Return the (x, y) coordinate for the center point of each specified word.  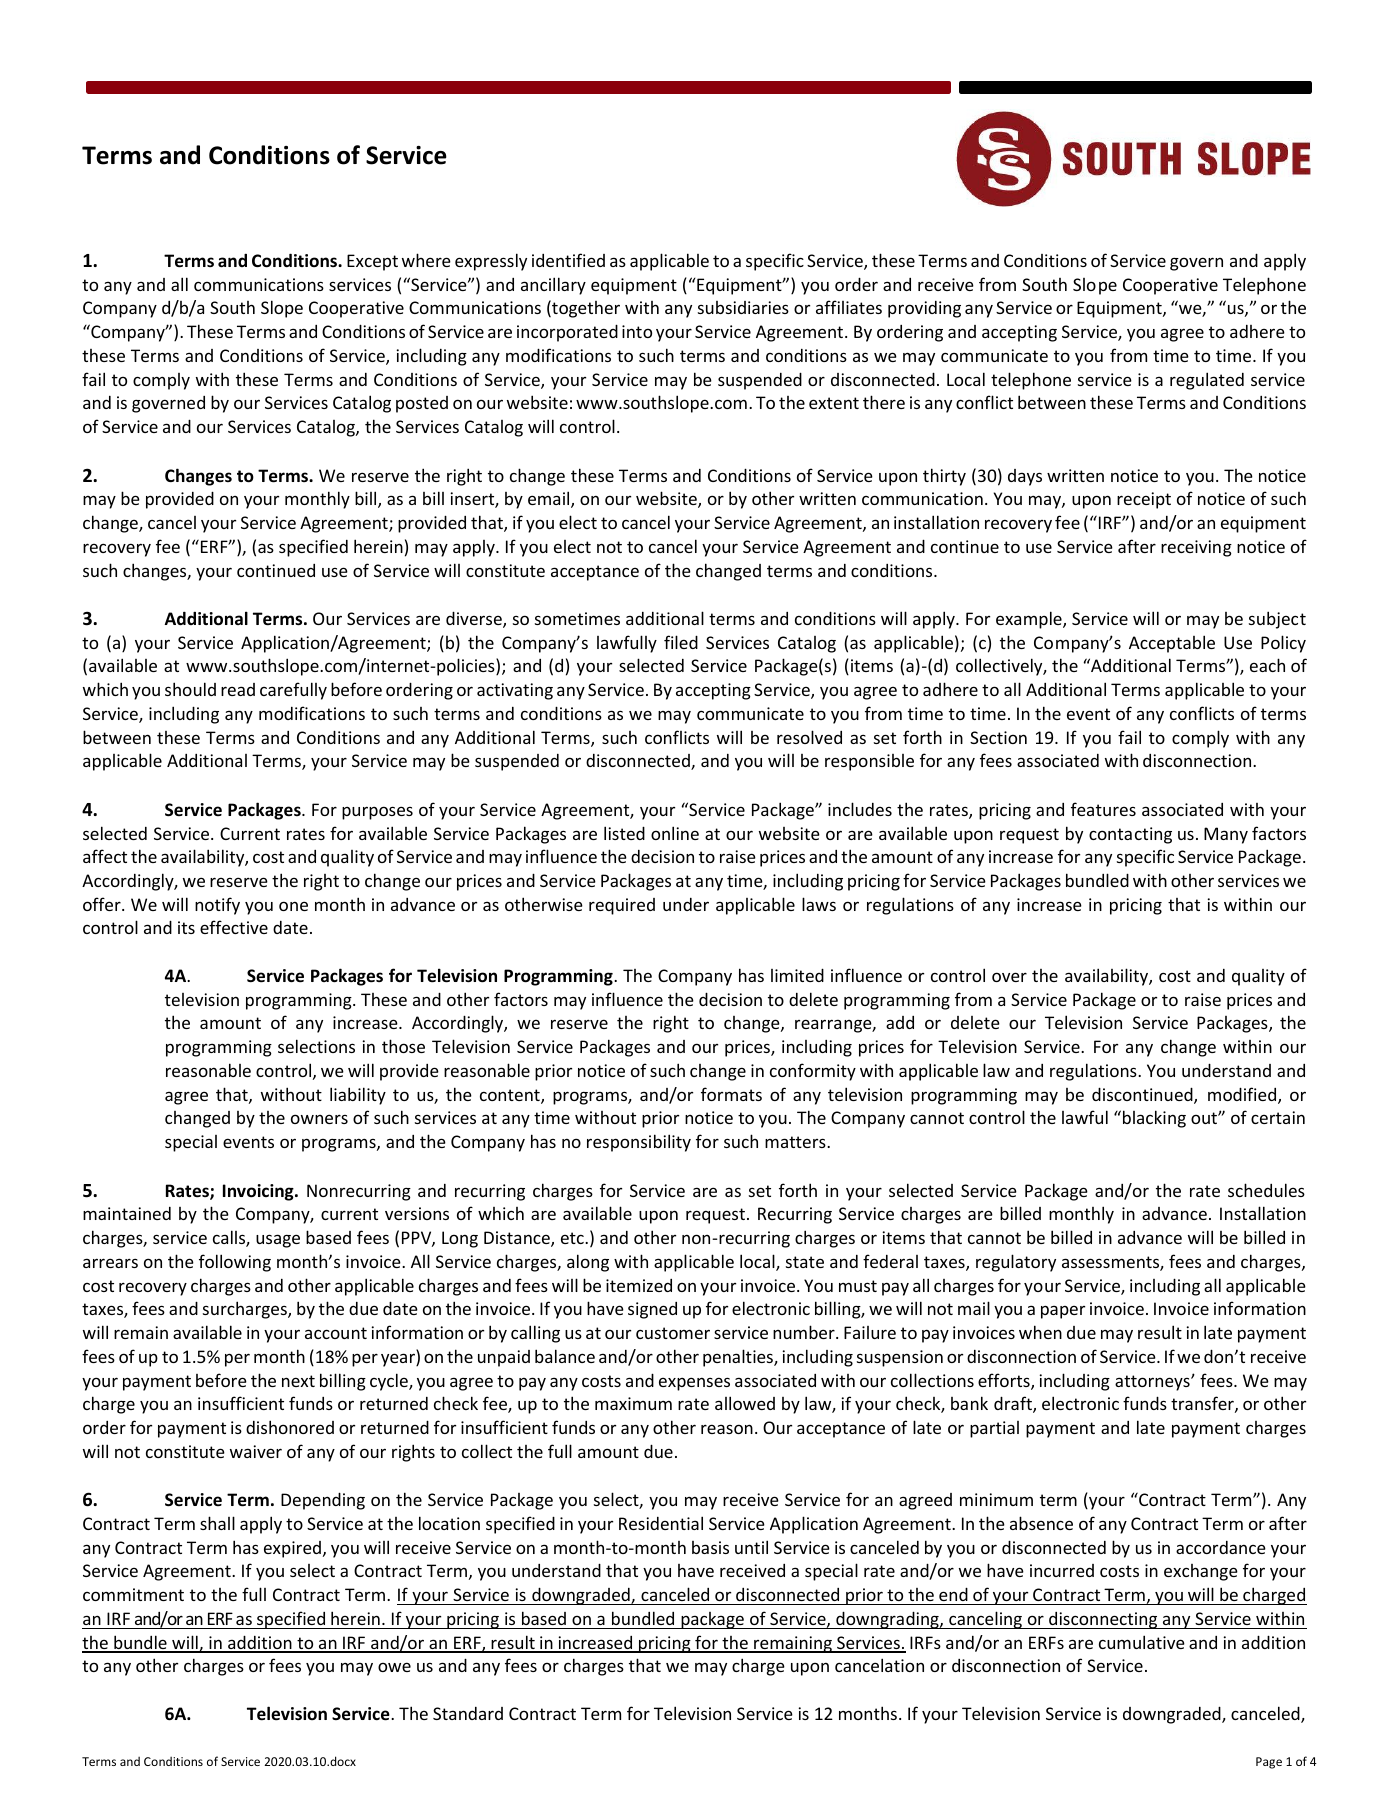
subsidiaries (743, 307)
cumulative (1142, 1642)
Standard (468, 1713)
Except (372, 262)
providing (924, 309)
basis (710, 1547)
